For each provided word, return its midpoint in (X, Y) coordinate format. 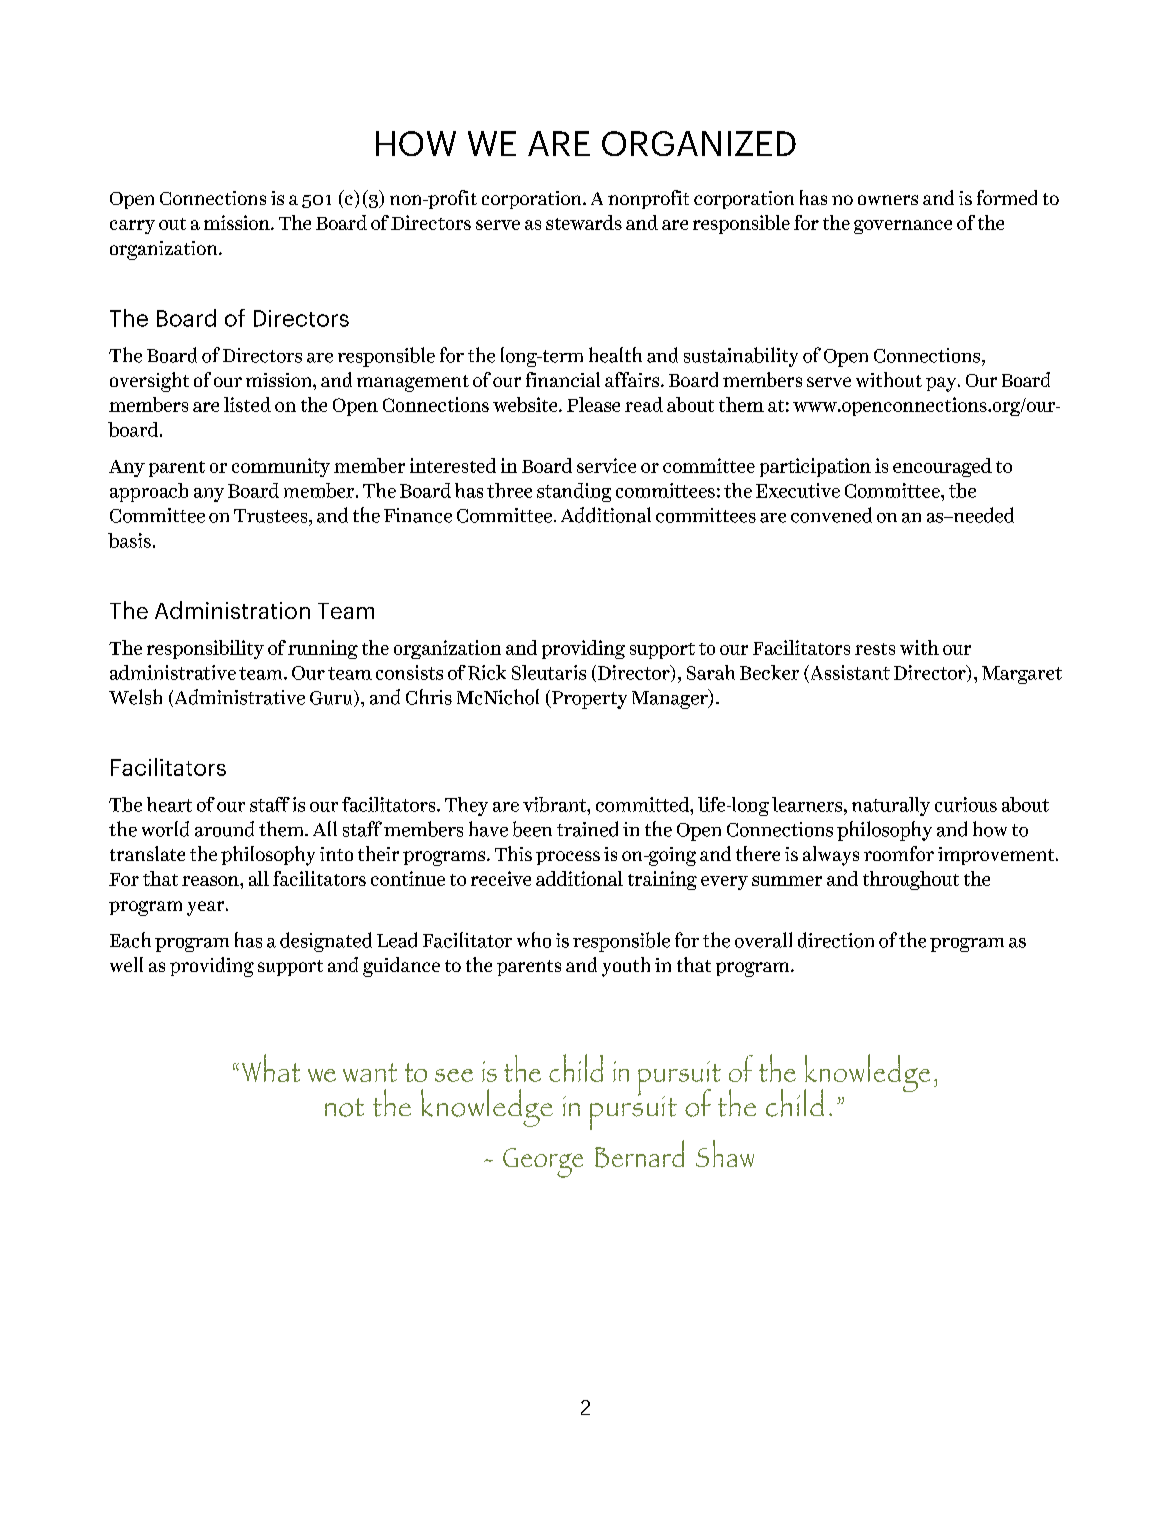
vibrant (556, 804)
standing (574, 492)
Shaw (725, 1153)
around (224, 829)
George (543, 1163)
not (344, 1107)
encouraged (942, 467)
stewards (584, 222)
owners (888, 200)
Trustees (272, 516)
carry (132, 227)
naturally (891, 806)
